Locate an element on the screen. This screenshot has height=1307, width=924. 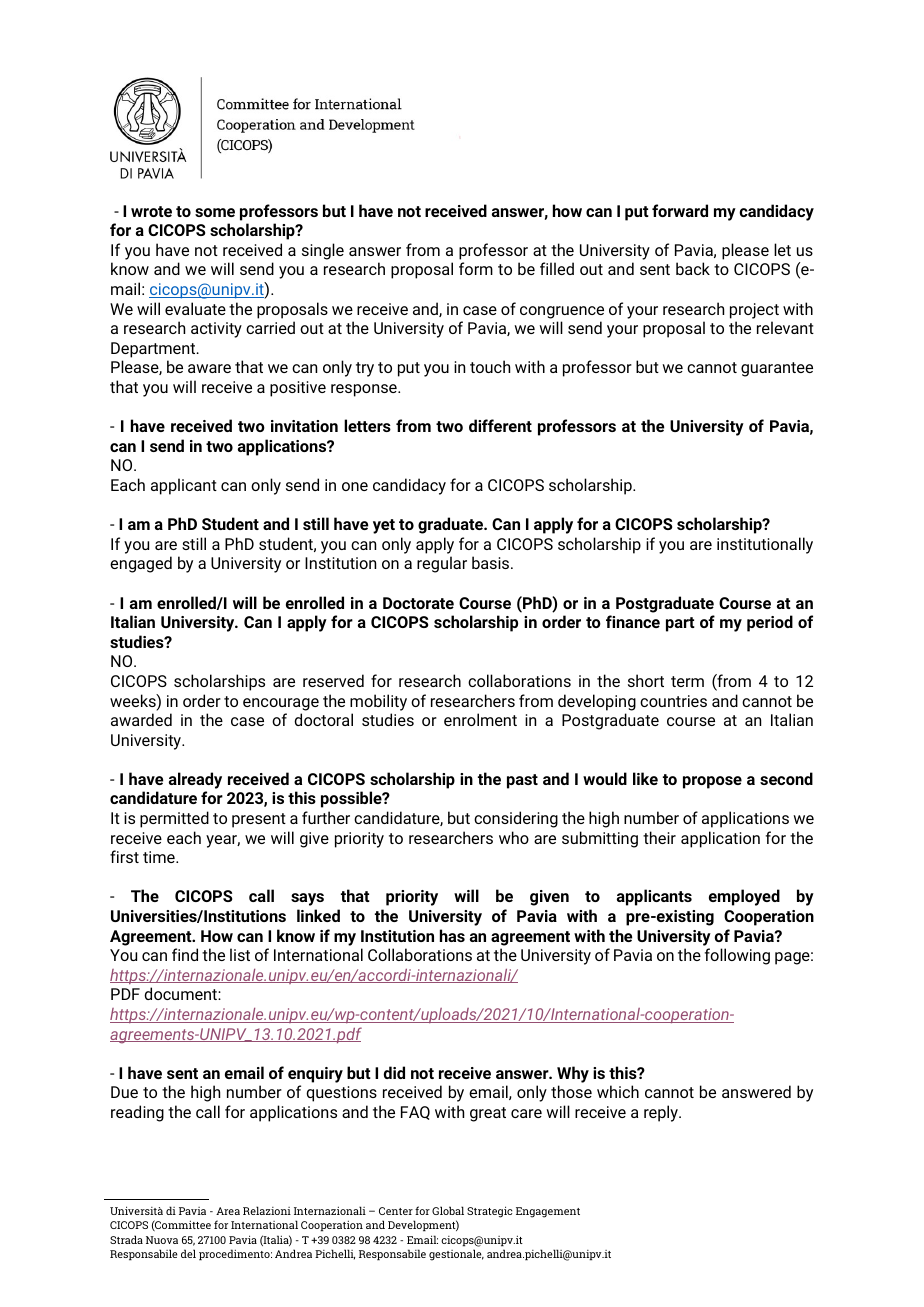
Global is located at coordinates (448, 1210).
